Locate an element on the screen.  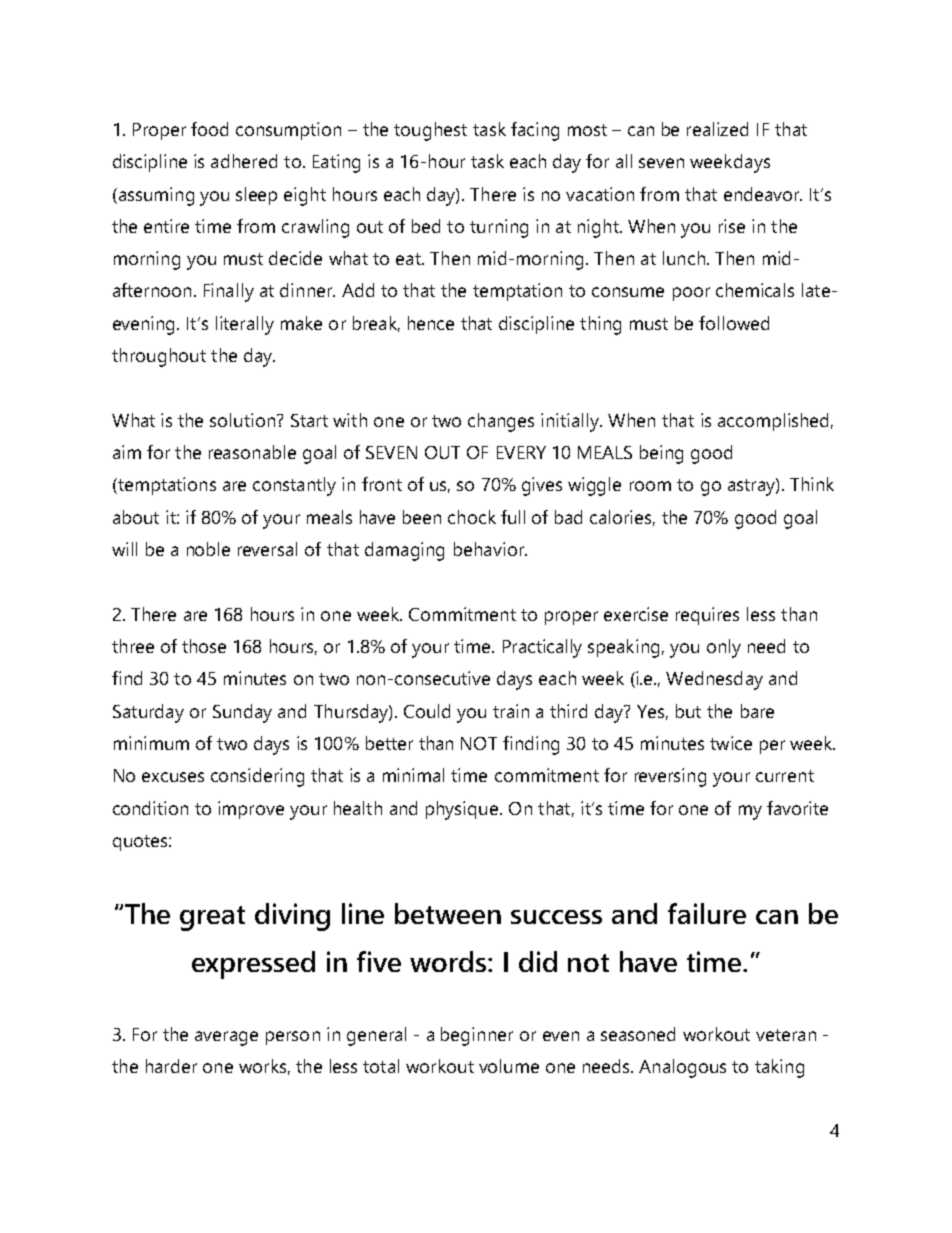
accomplished is located at coordinates (773, 422).
